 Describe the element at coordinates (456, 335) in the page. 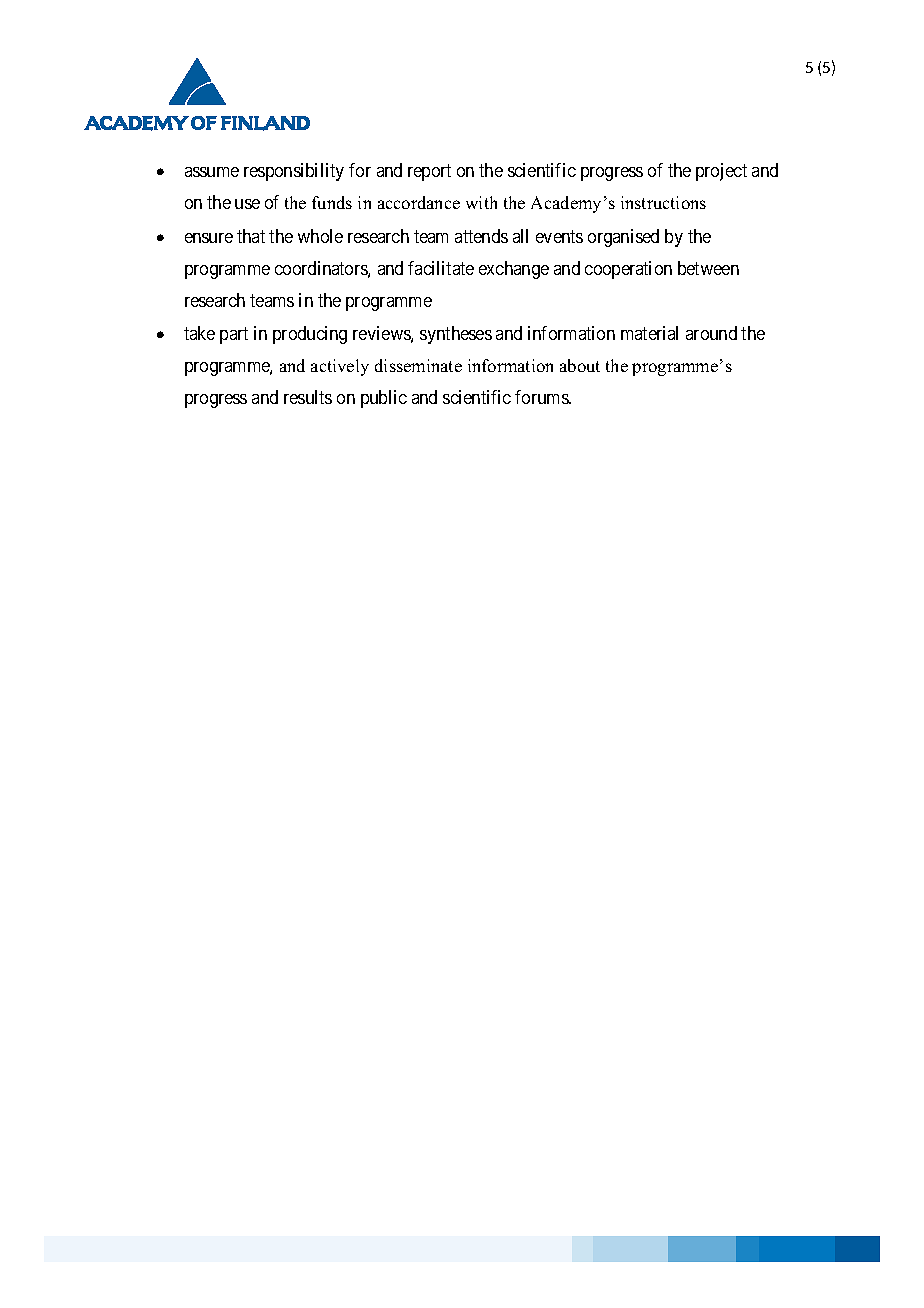

I see `syntheses` at that location.
